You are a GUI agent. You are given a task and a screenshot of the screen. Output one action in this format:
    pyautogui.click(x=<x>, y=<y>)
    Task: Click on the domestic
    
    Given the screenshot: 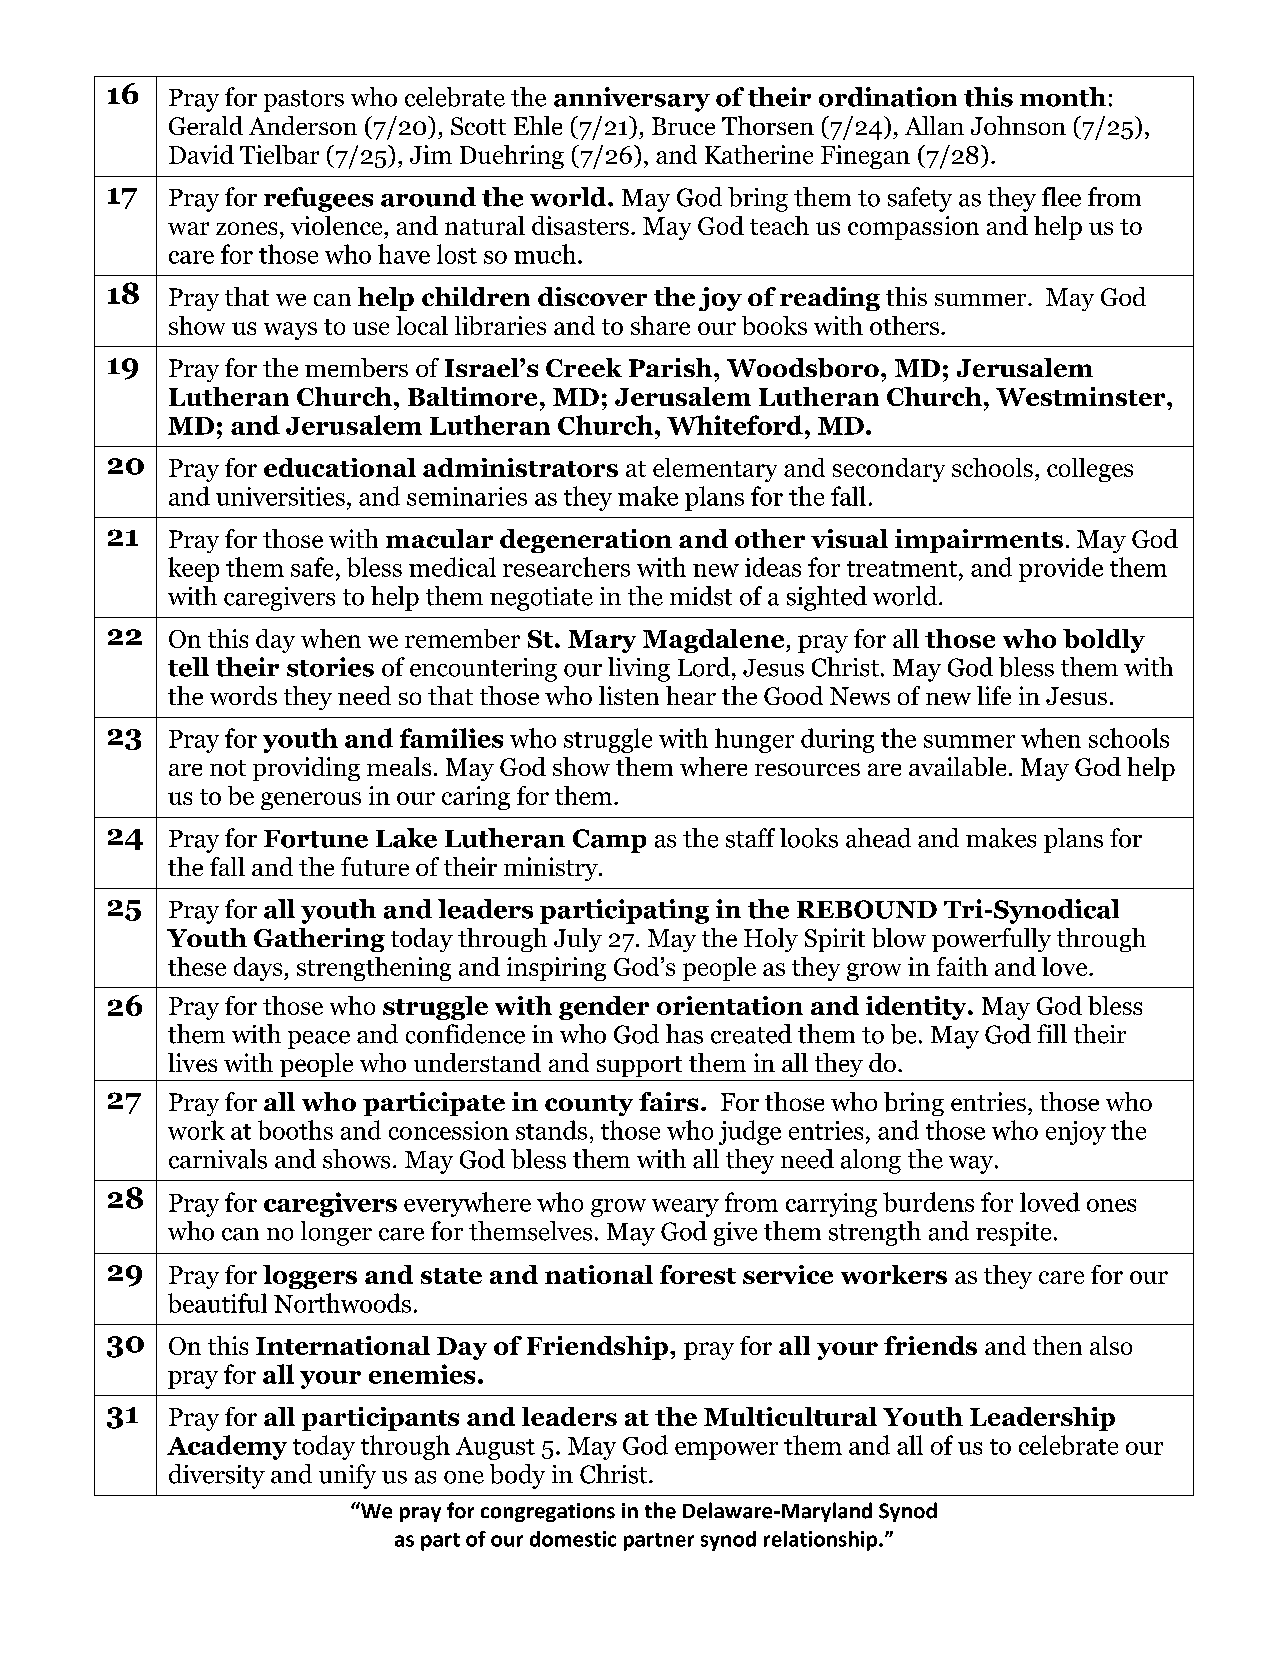 What is the action you would take?
    pyautogui.click(x=573, y=1539)
